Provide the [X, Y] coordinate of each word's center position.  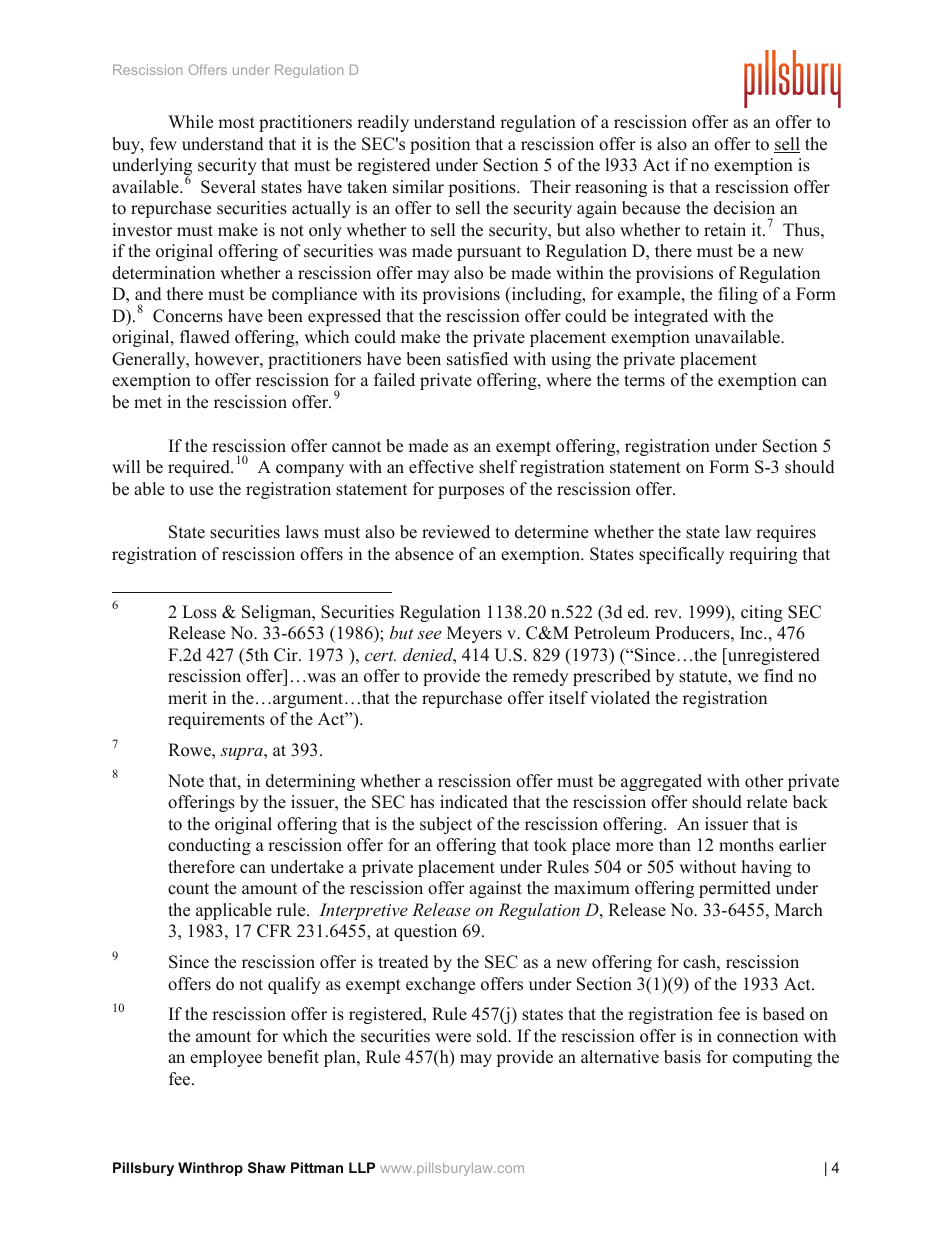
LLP [362, 1167]
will [126, 466]
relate [767, 802]
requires [786, 533]
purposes [471, 492]
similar [418, 187]
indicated [474, 802]
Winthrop [210, 1169]
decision [744, 208]
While [190, 122]
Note [186, 781]
